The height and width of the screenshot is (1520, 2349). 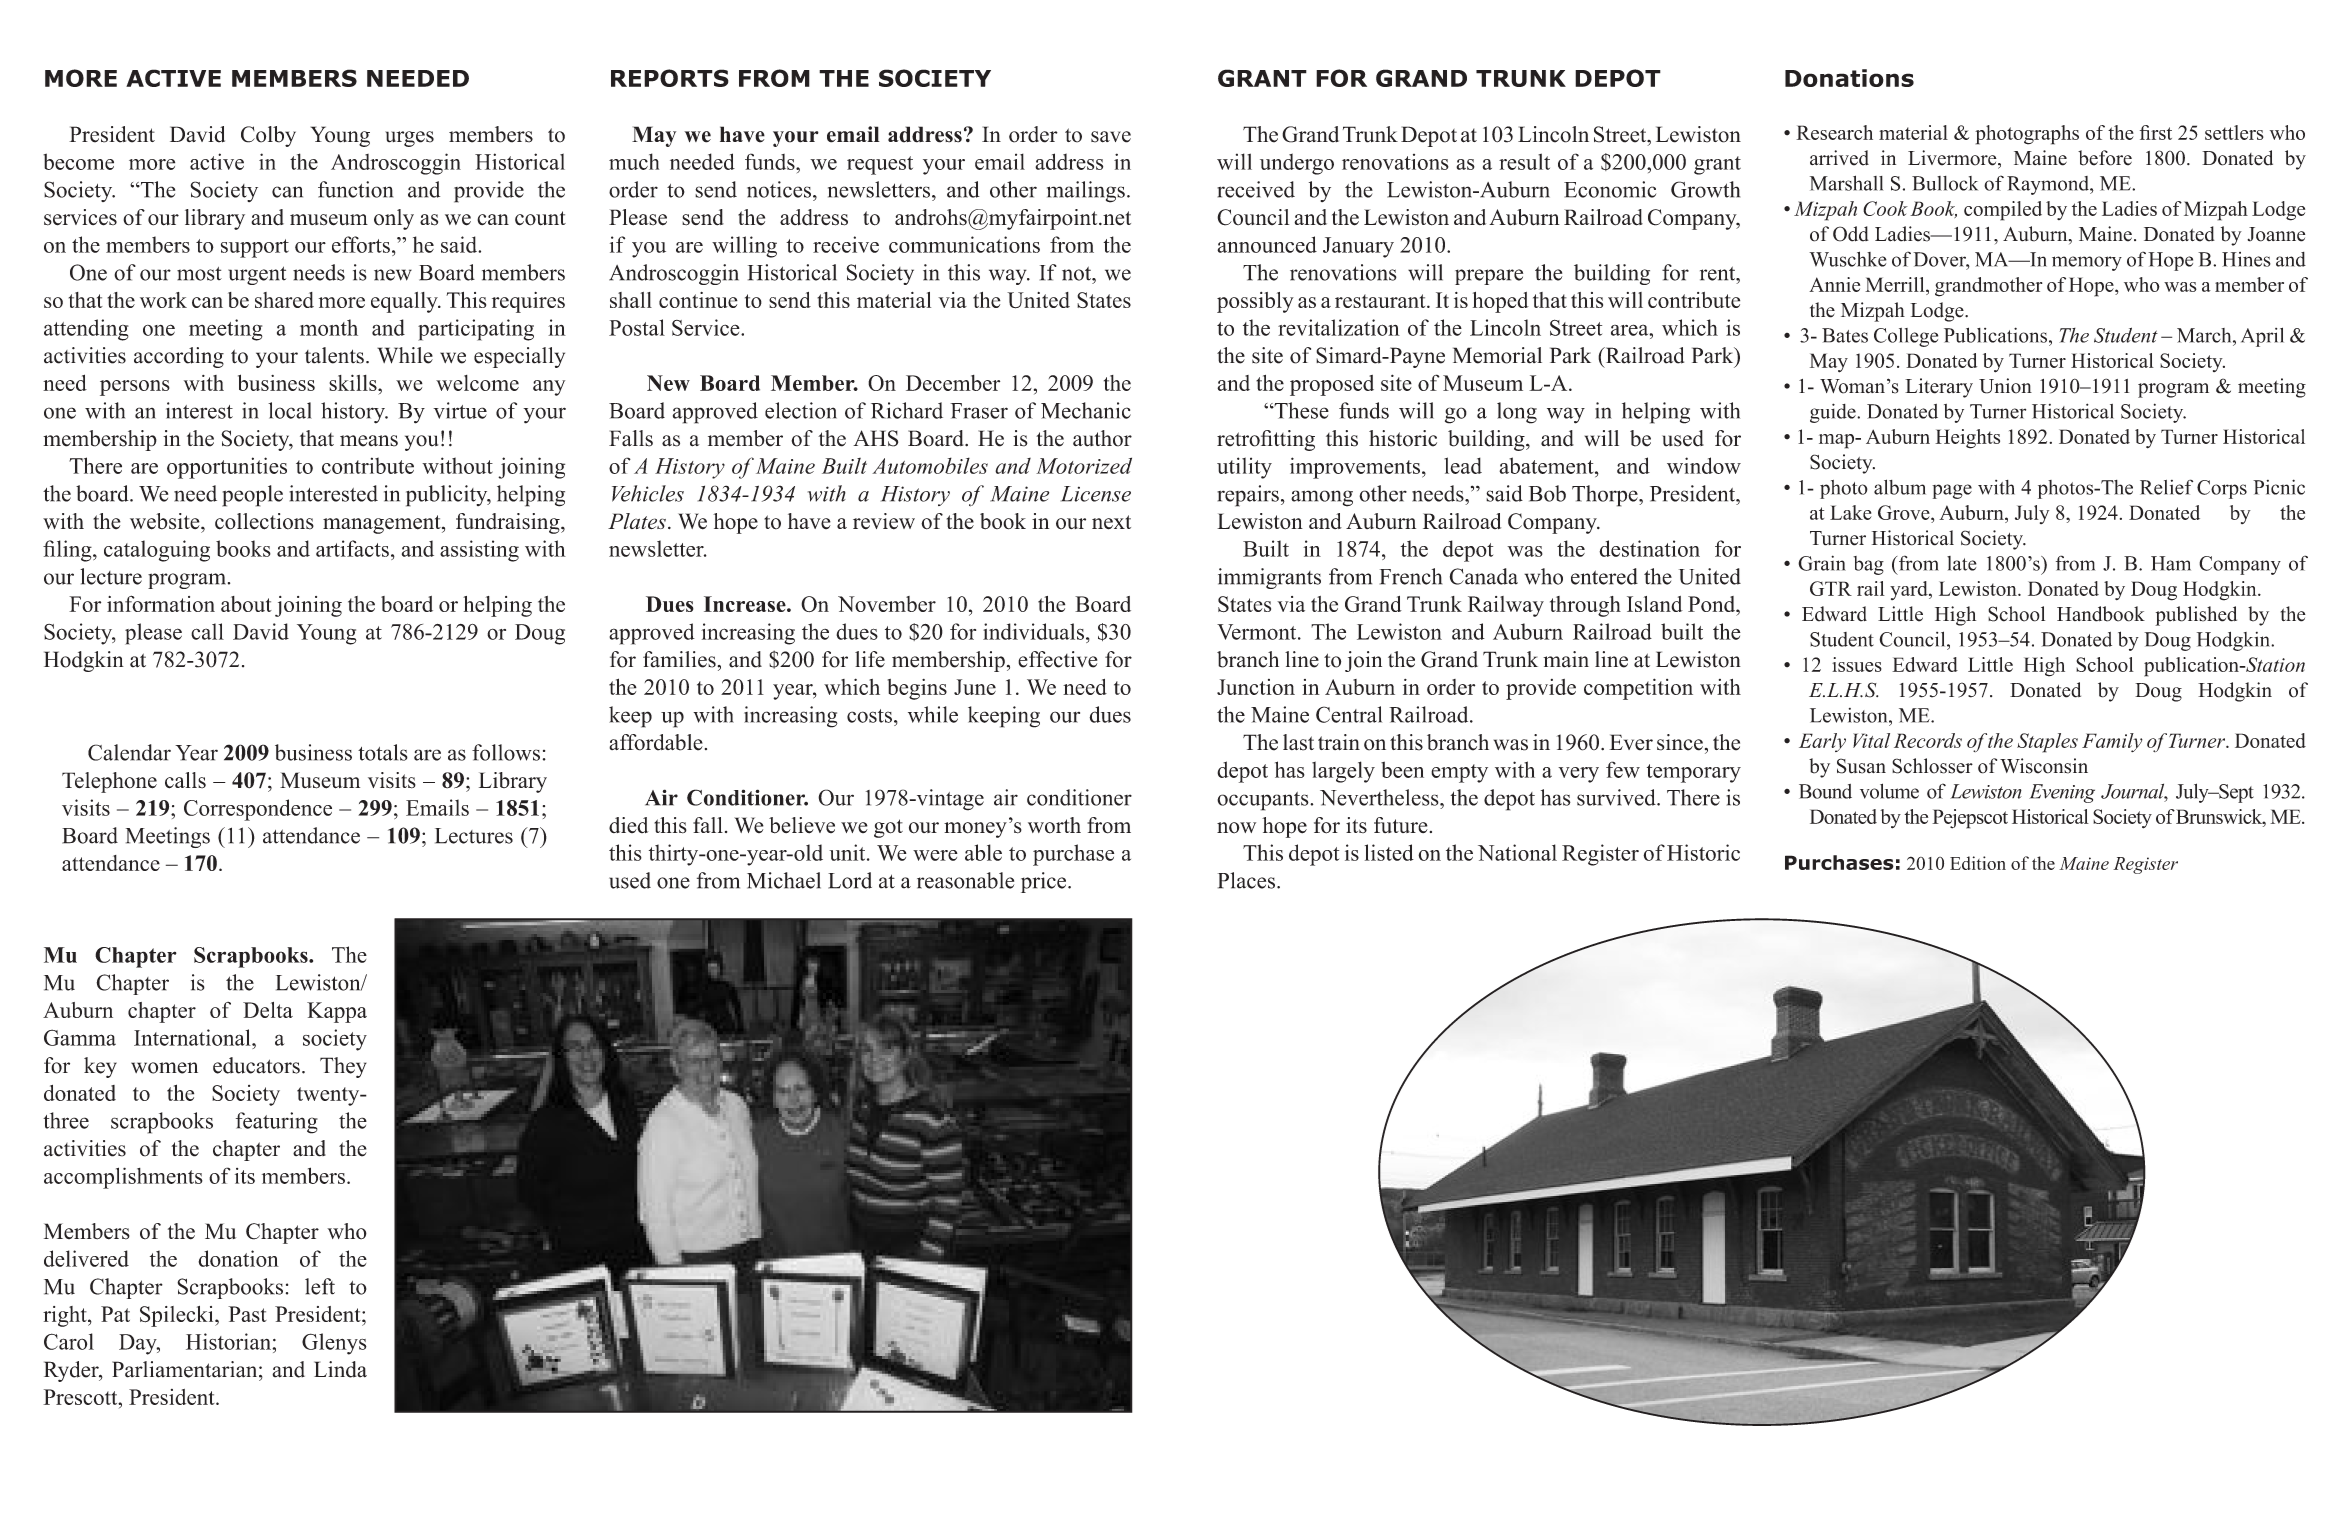 I want to click on left, so click(x=320, y=1286).
